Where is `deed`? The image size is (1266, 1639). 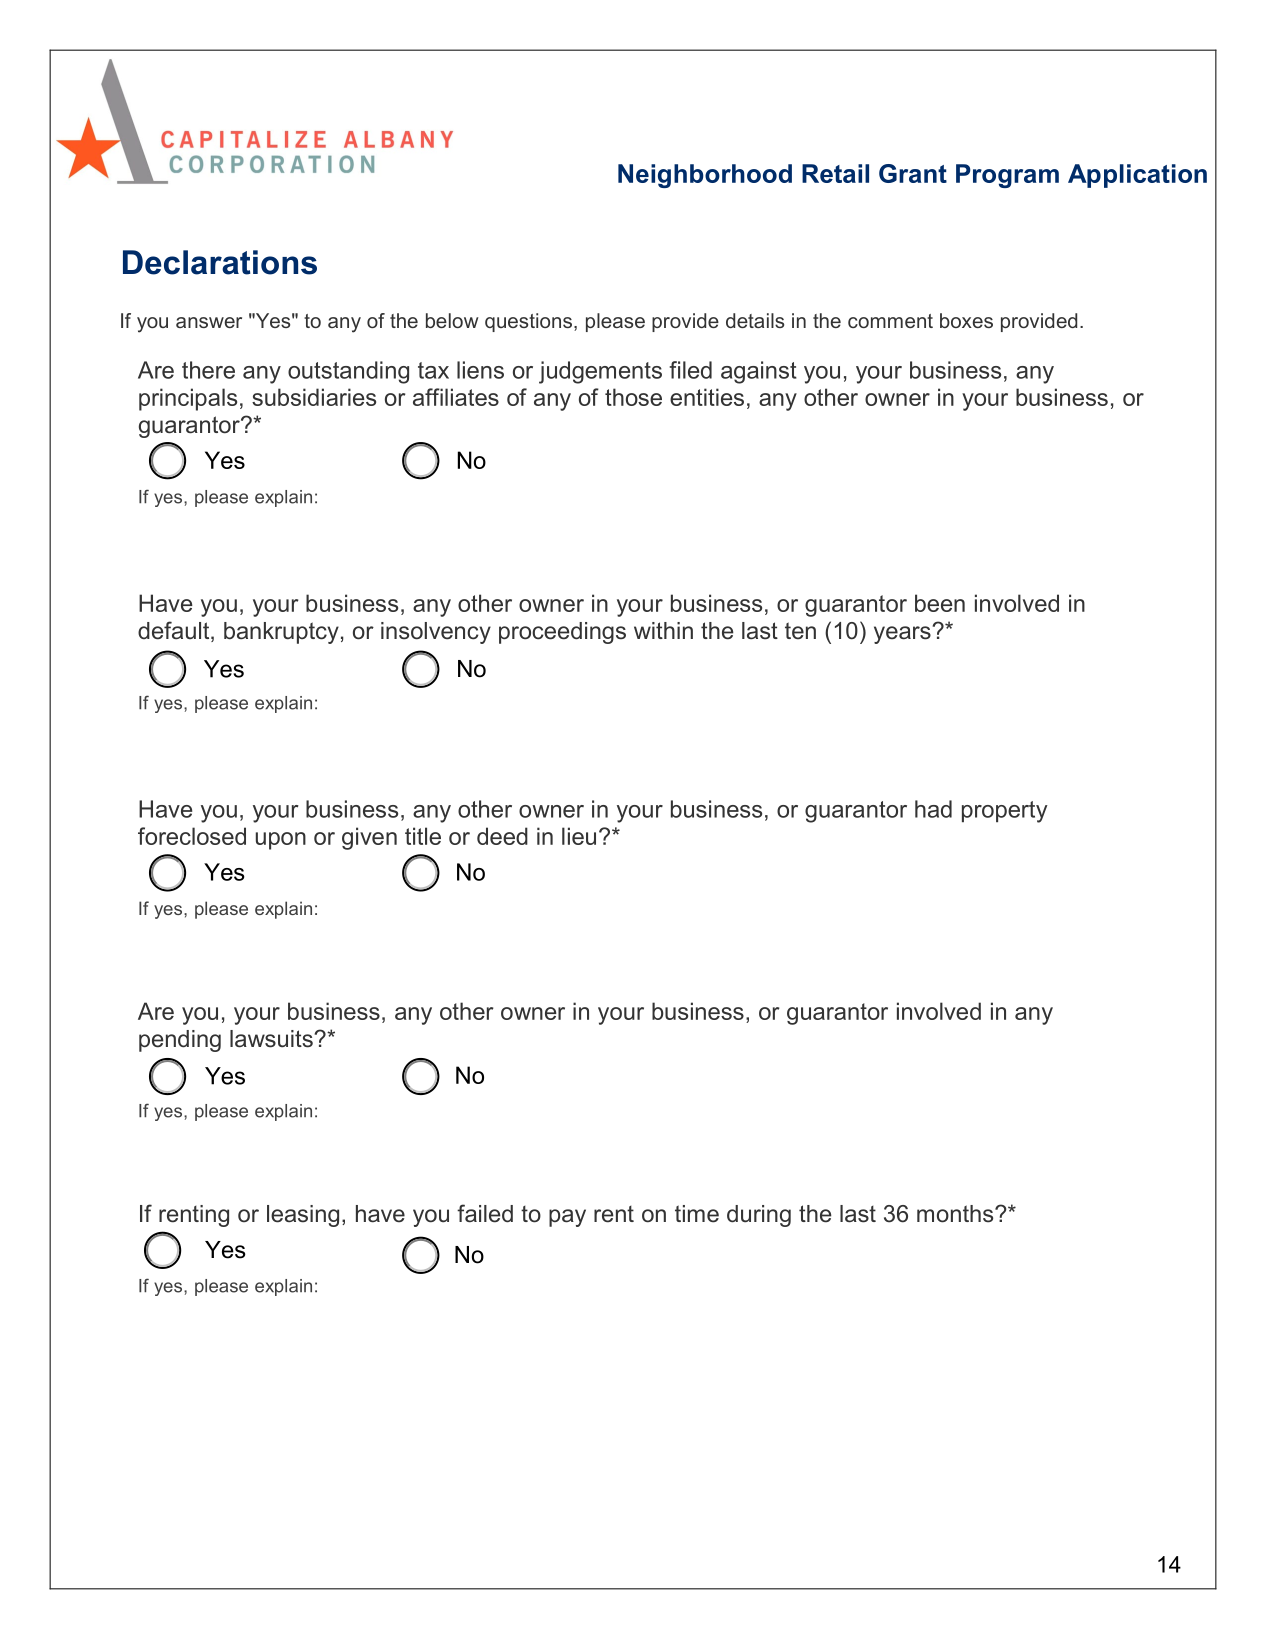
deed is located at coordinates (502, 836).
